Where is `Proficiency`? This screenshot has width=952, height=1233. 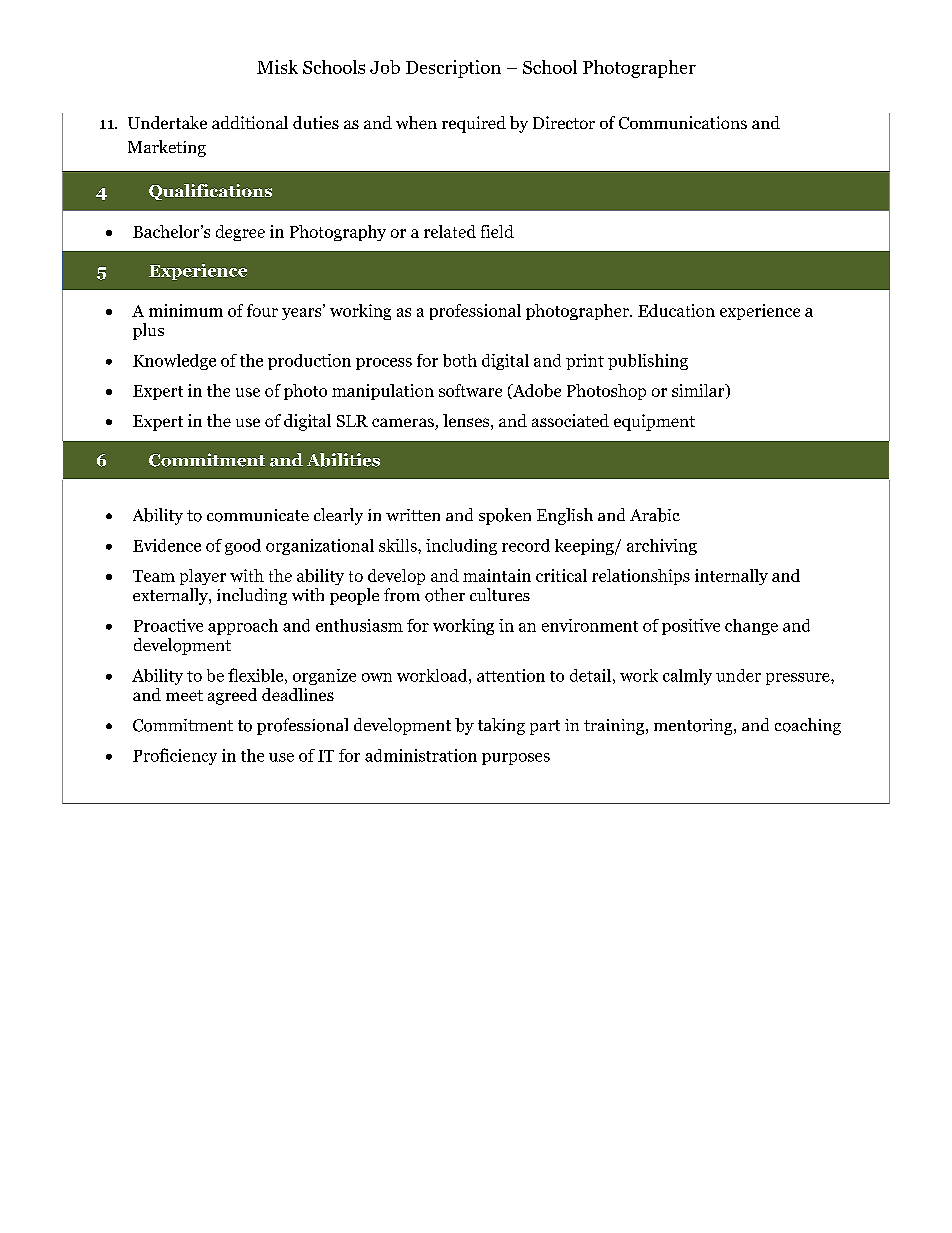 Proficiency is located at coordinates (175, 756).
